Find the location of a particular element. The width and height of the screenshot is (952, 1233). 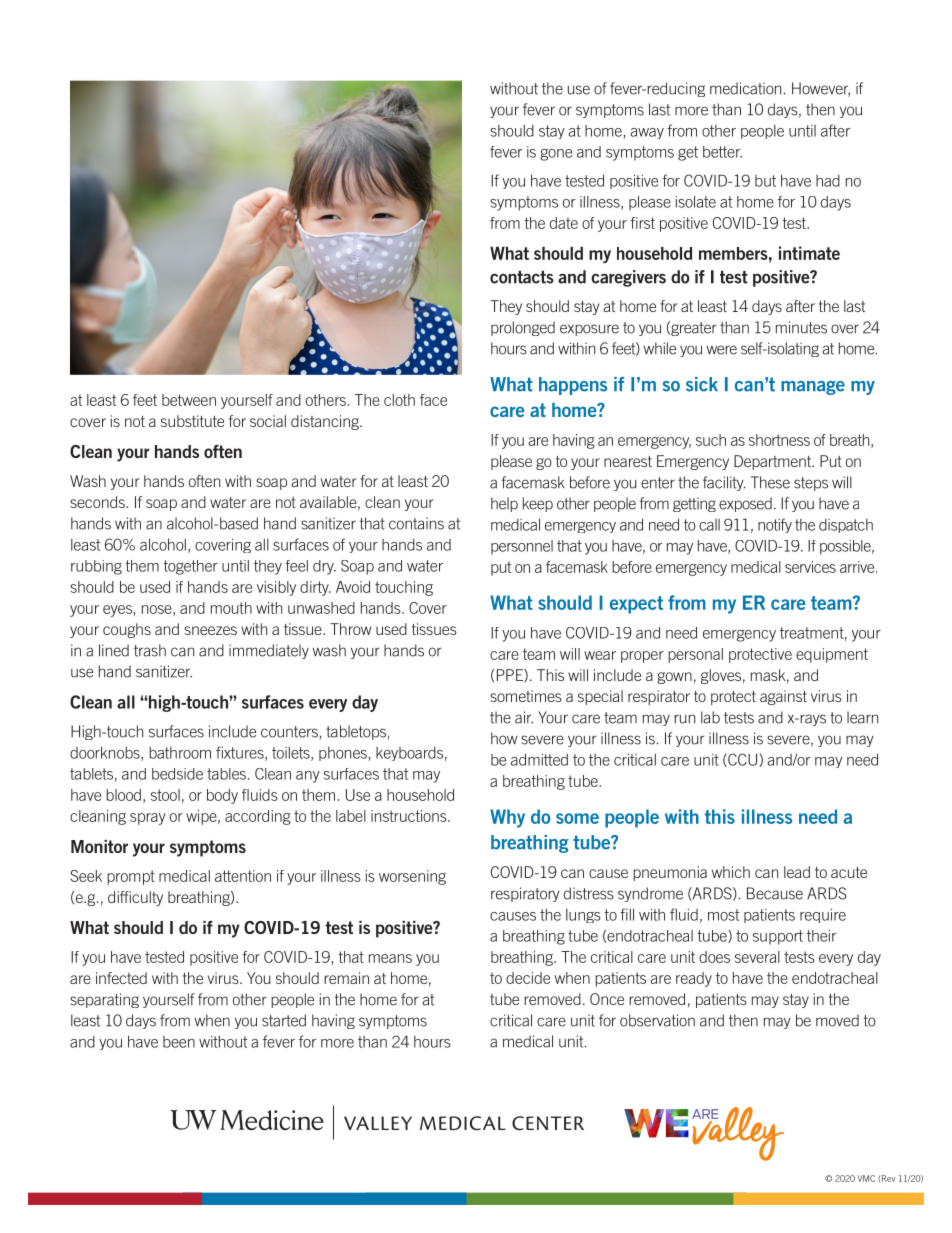

decide is located at coordinates (528, 978).
